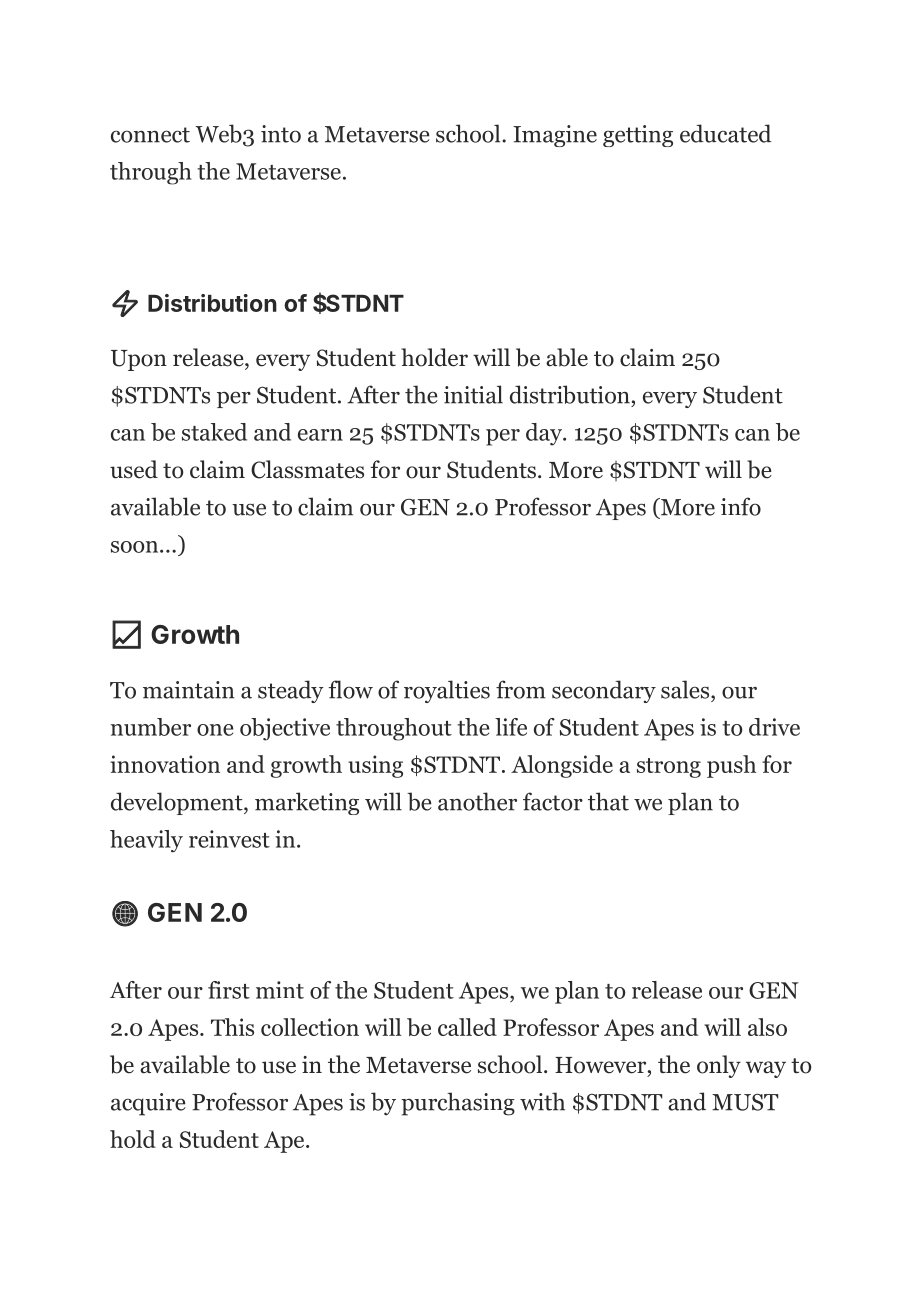 This screenshot has height=1308, width=924. What do you see at coordinates (214, 432) in the screenshot?
I see `staked` at bounding box center [214, 432].
